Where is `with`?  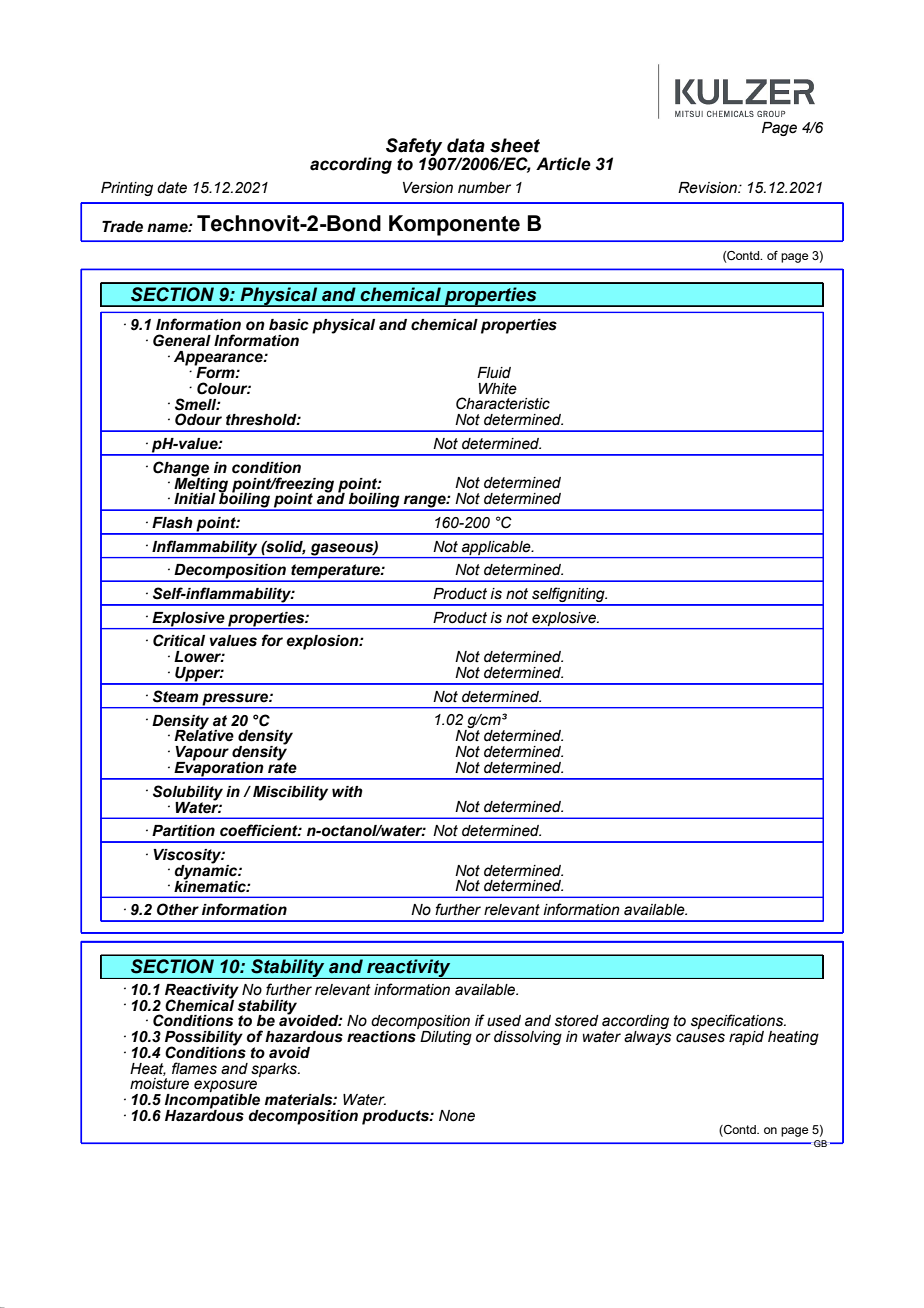
with is located at coordinates (347, 792).
